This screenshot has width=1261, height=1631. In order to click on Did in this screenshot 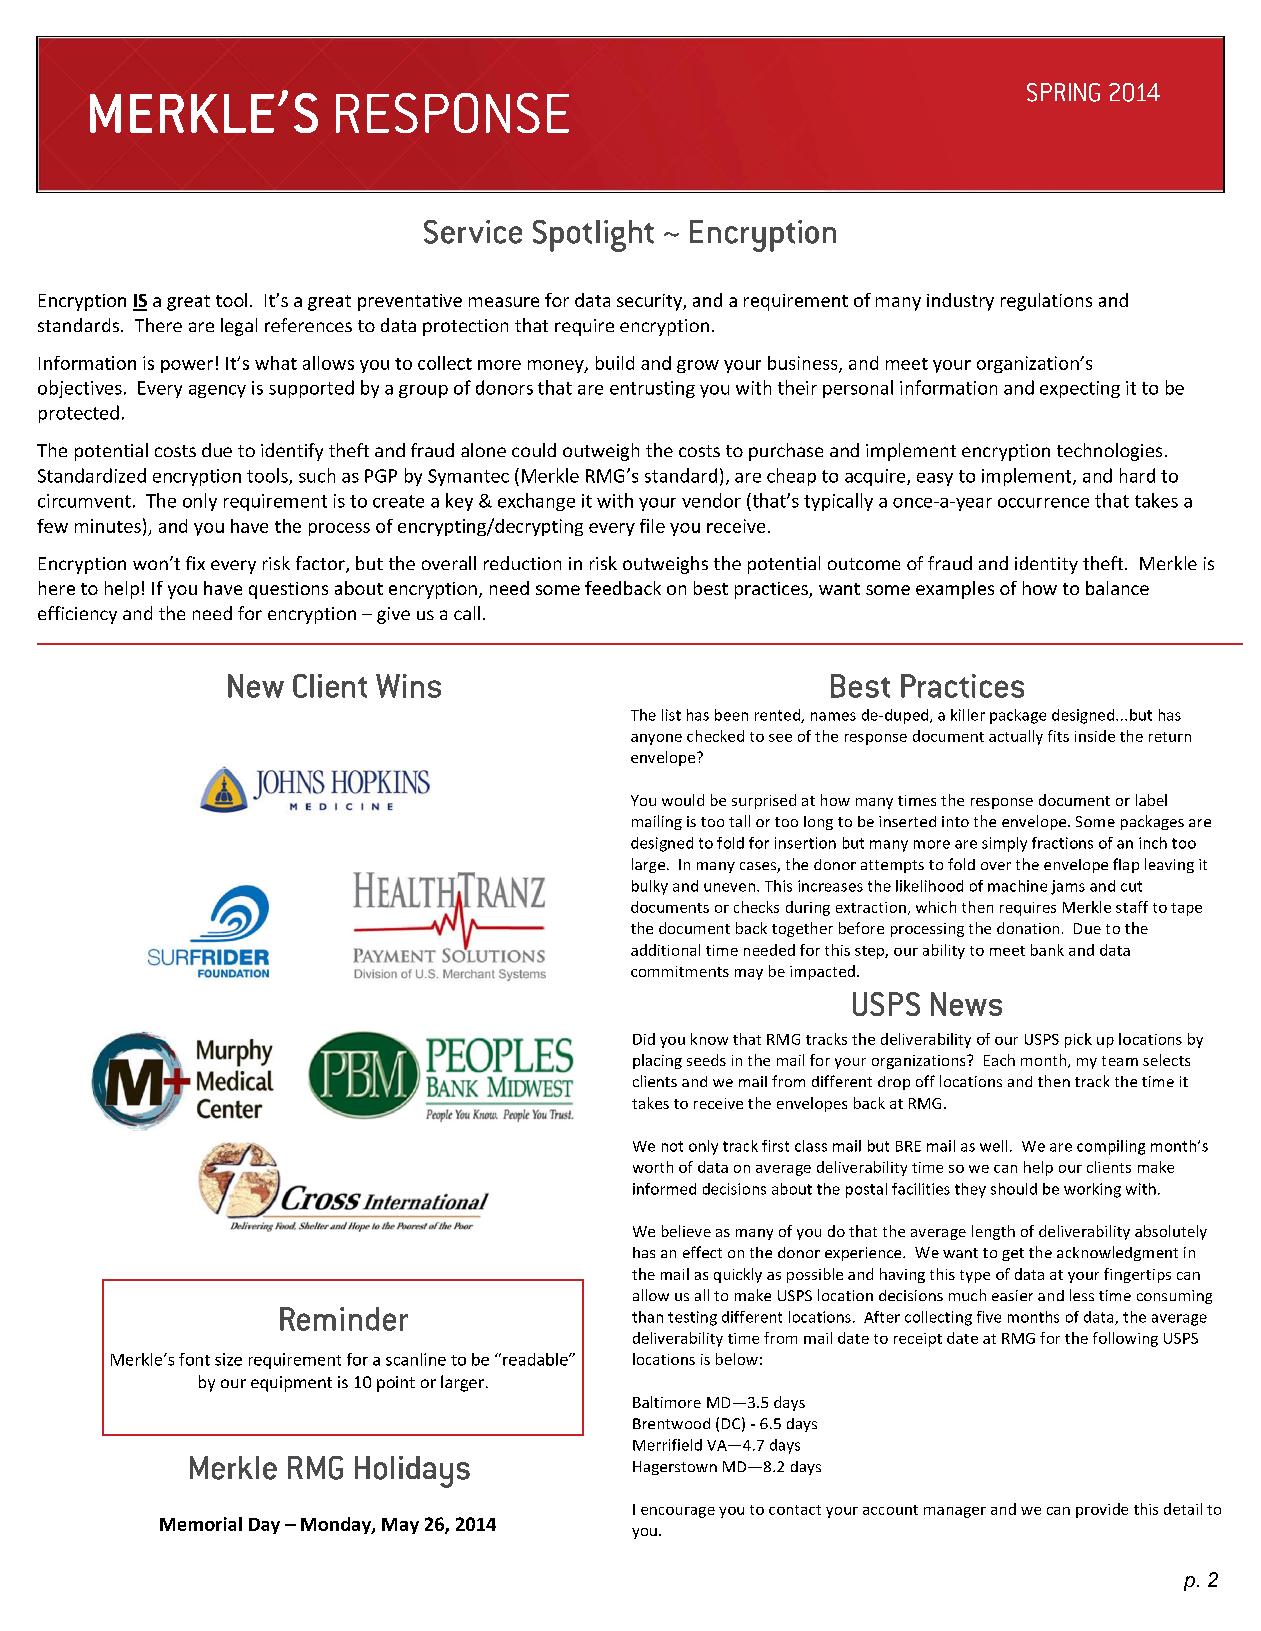, I will do `click(644, 1039)`.
